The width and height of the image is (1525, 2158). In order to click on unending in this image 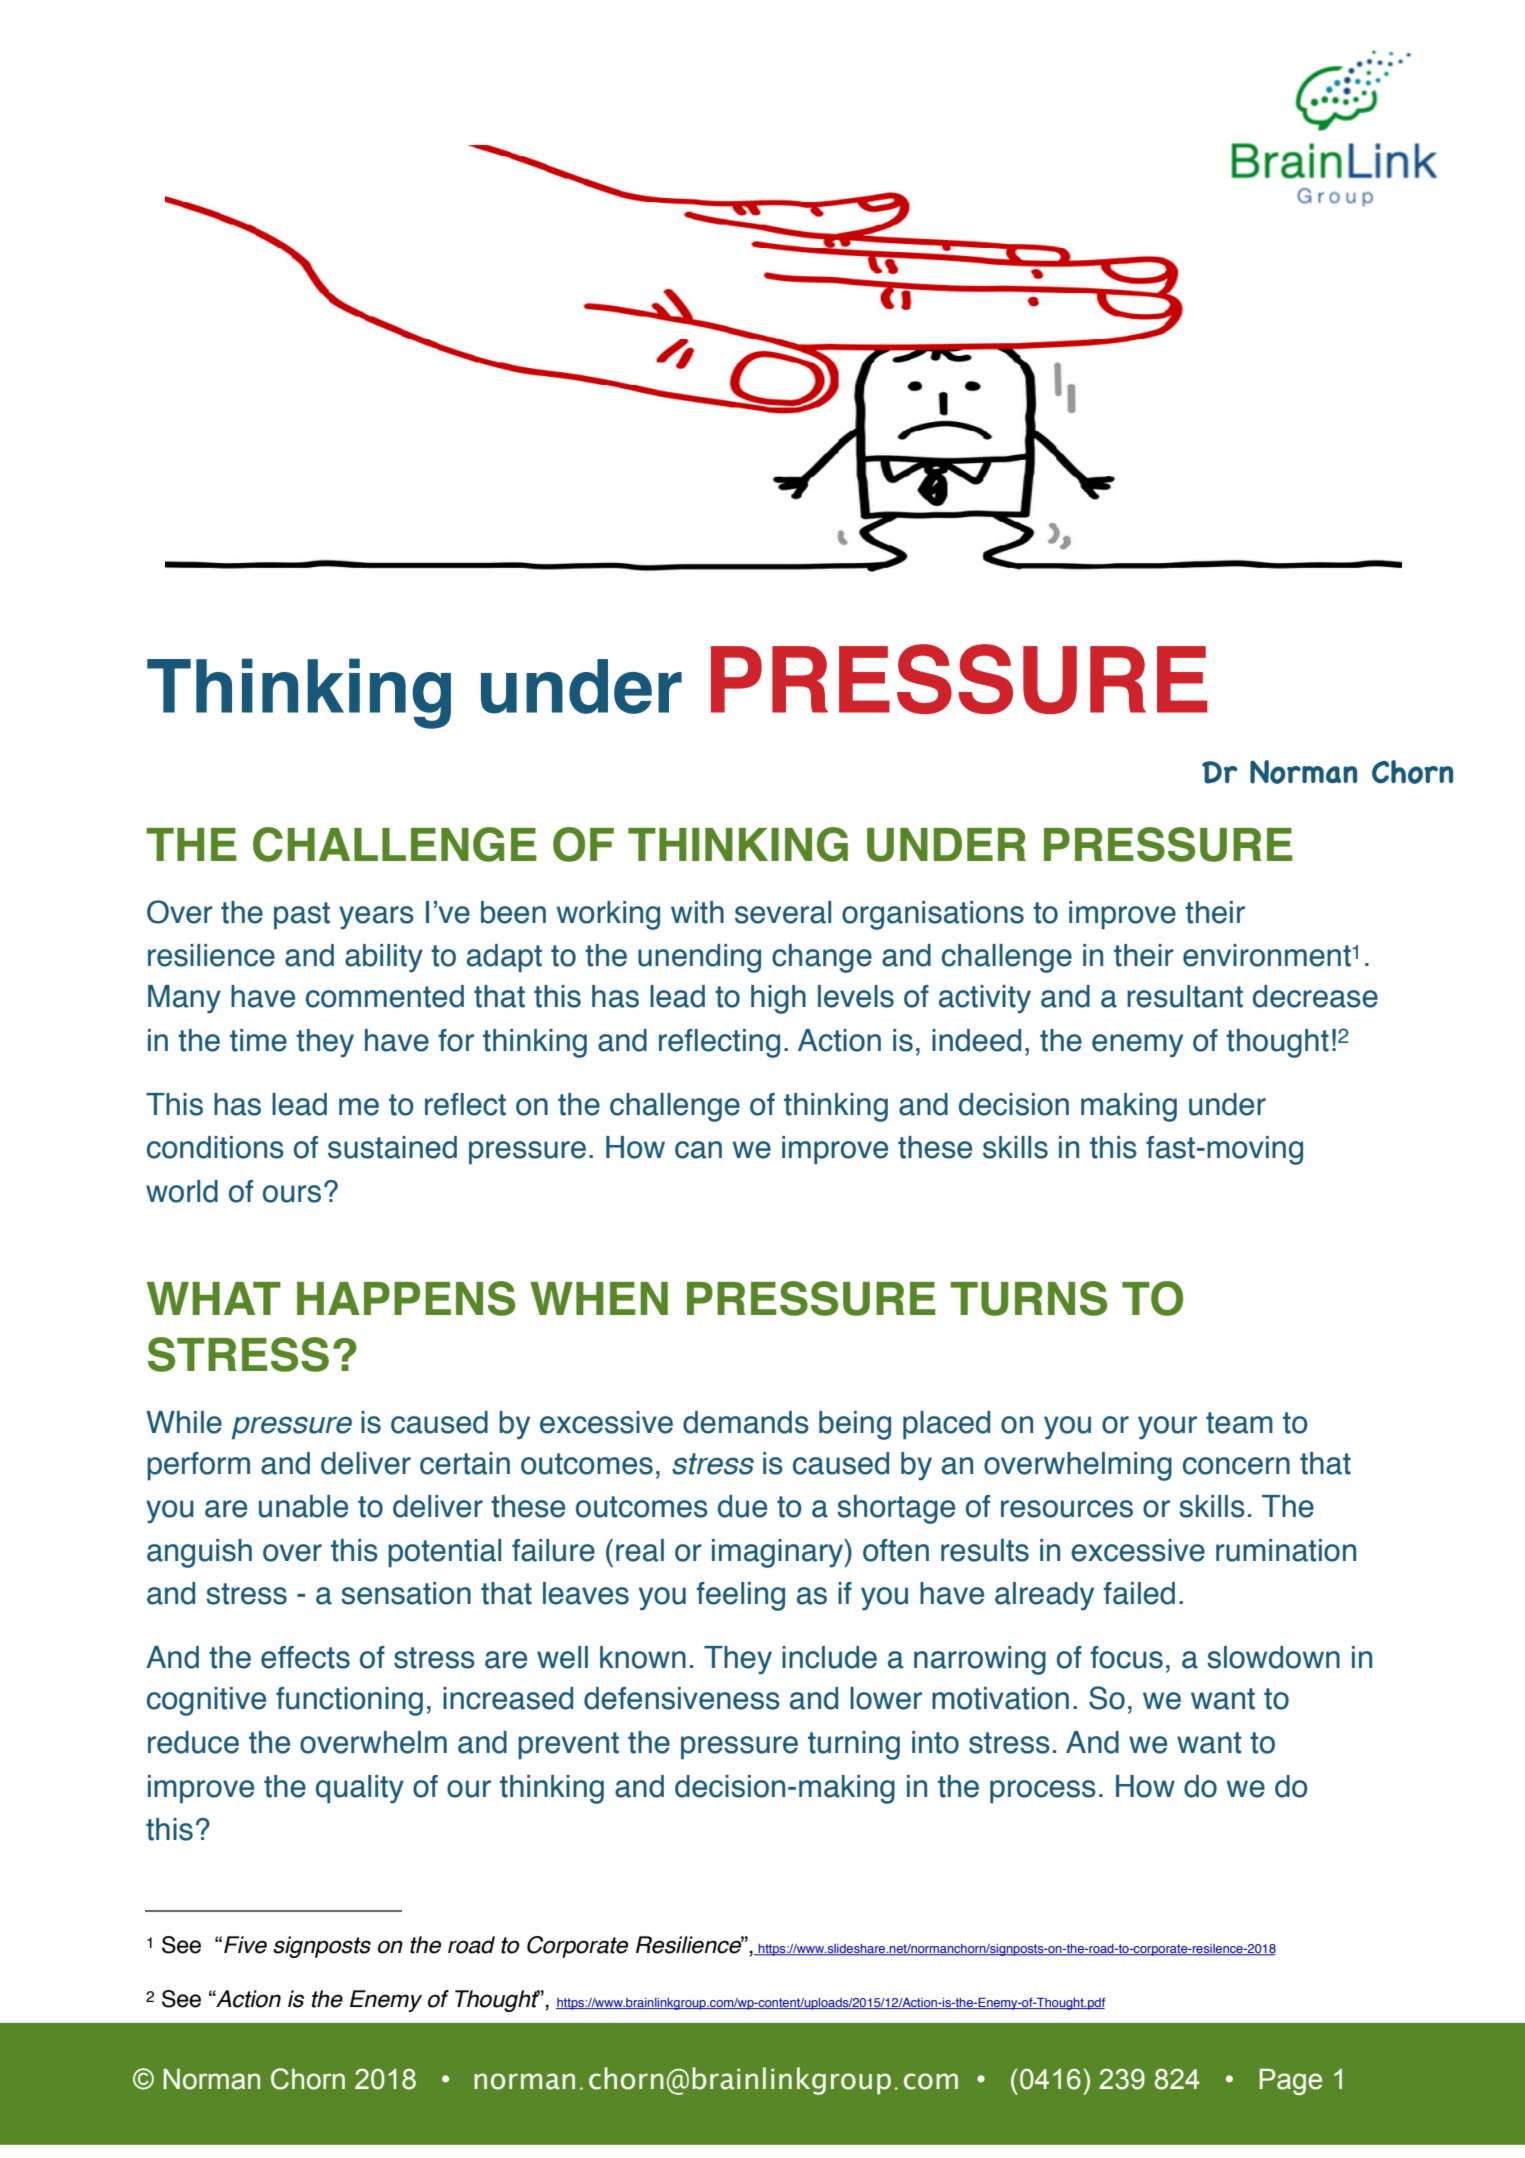, I will do `click(699, 958)`.
